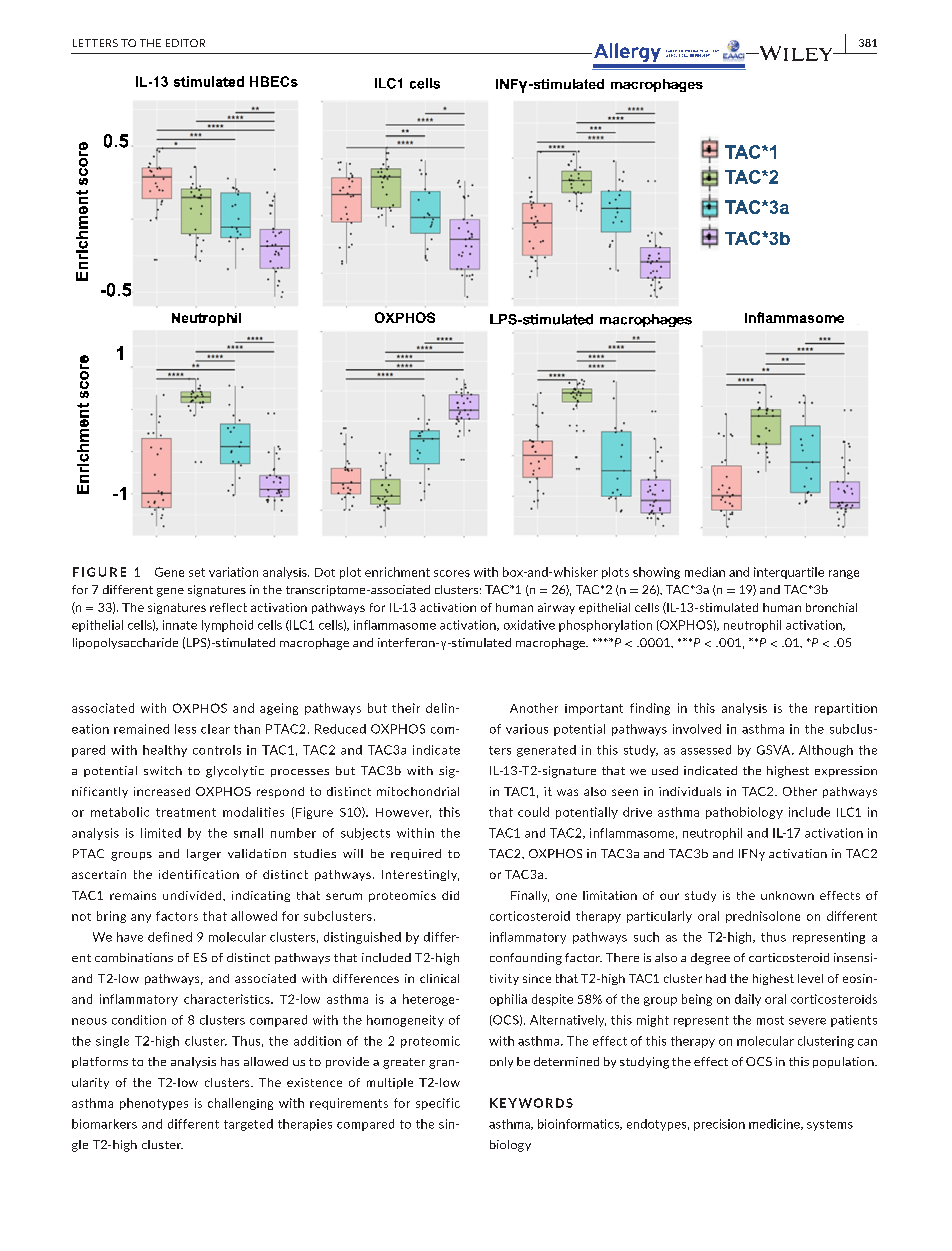 This page has height=1251, width=952. Describe the element at coordinates (452, 573) in the page. I see `scores` at that location.
